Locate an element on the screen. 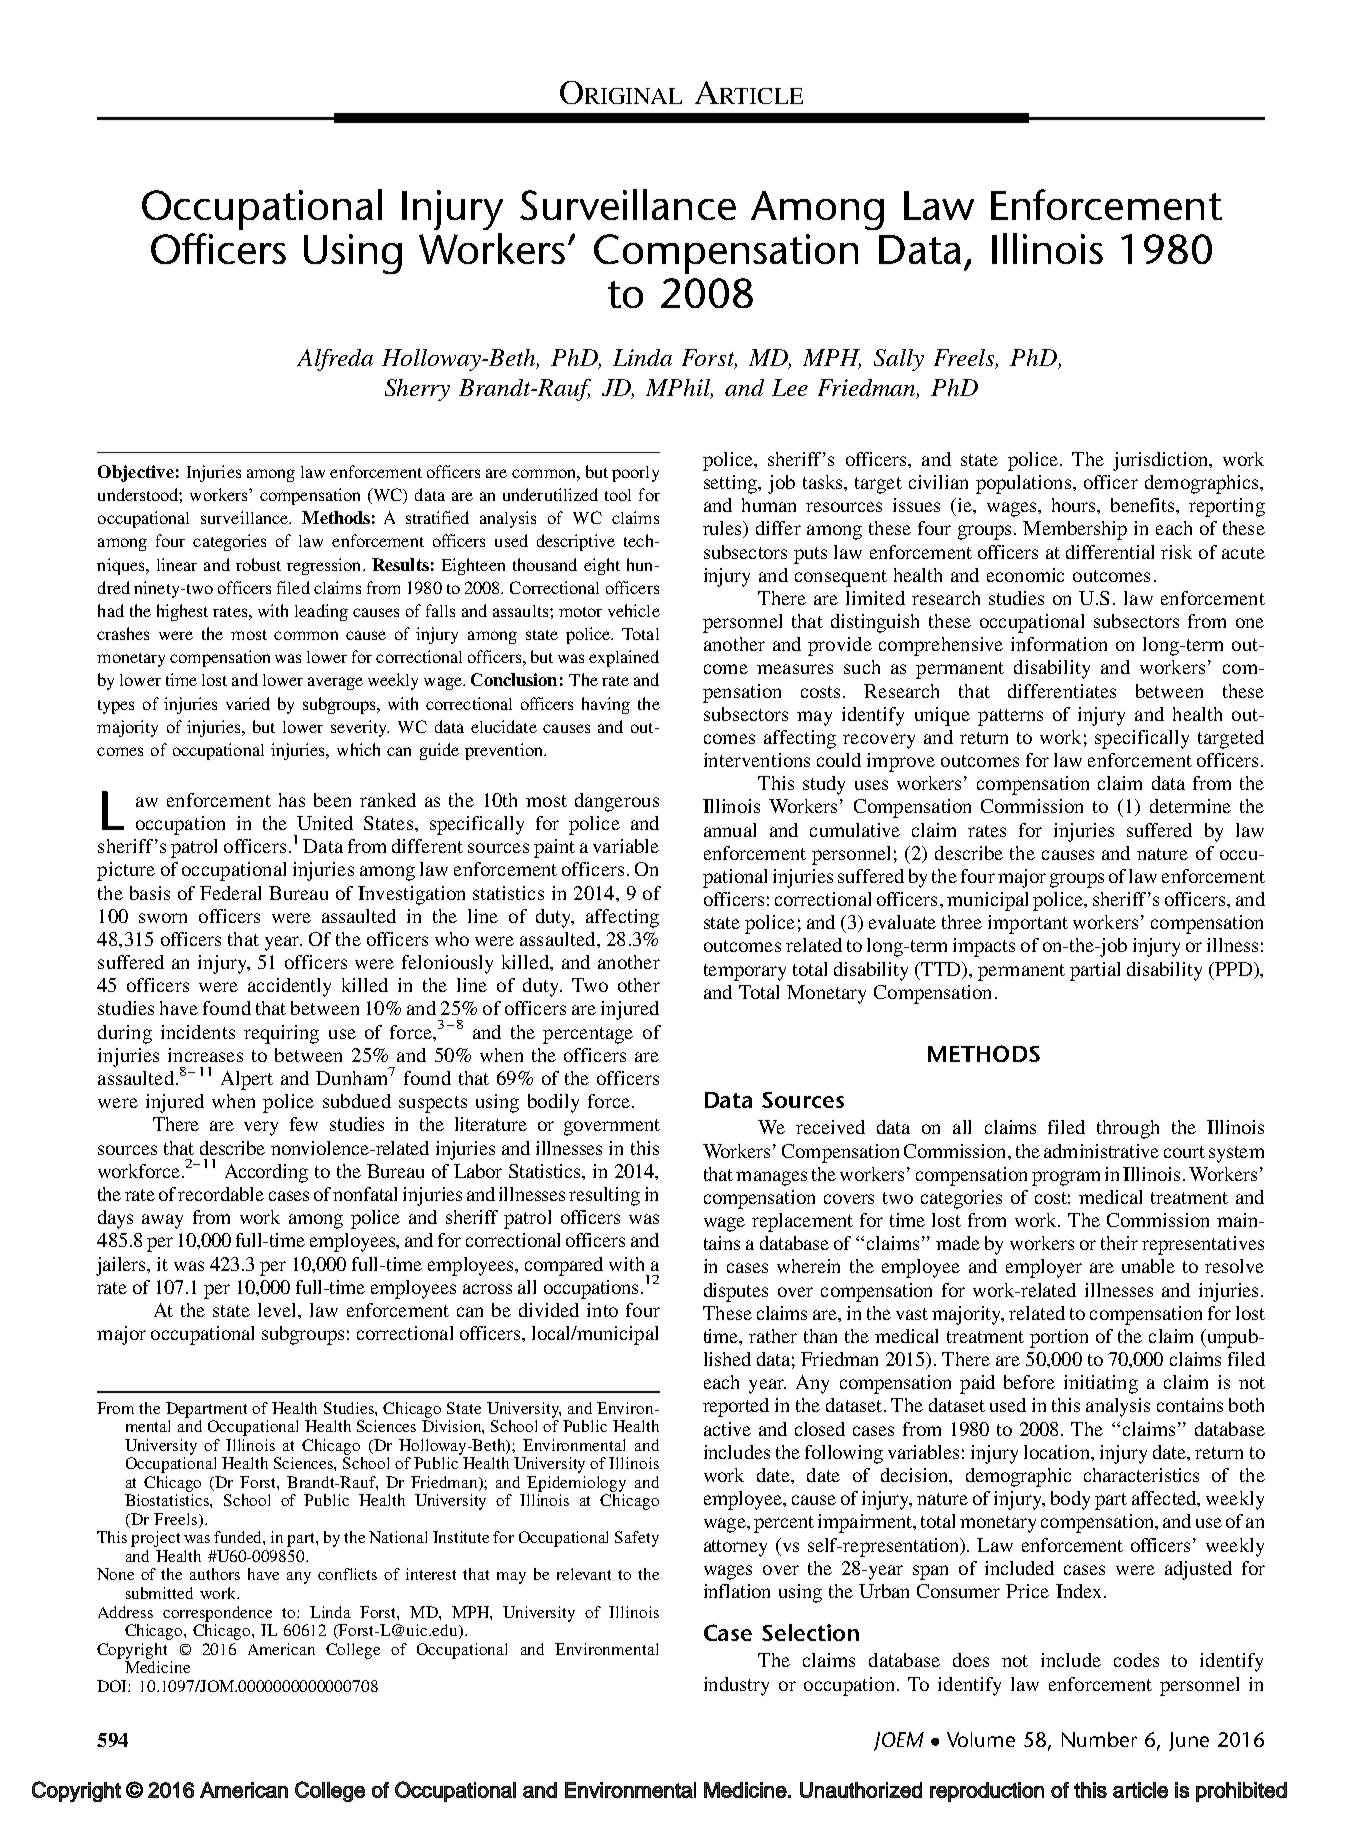 The width and height of the screenshot is (1359, 1821). industry is located at coordinates (736, 1686).
